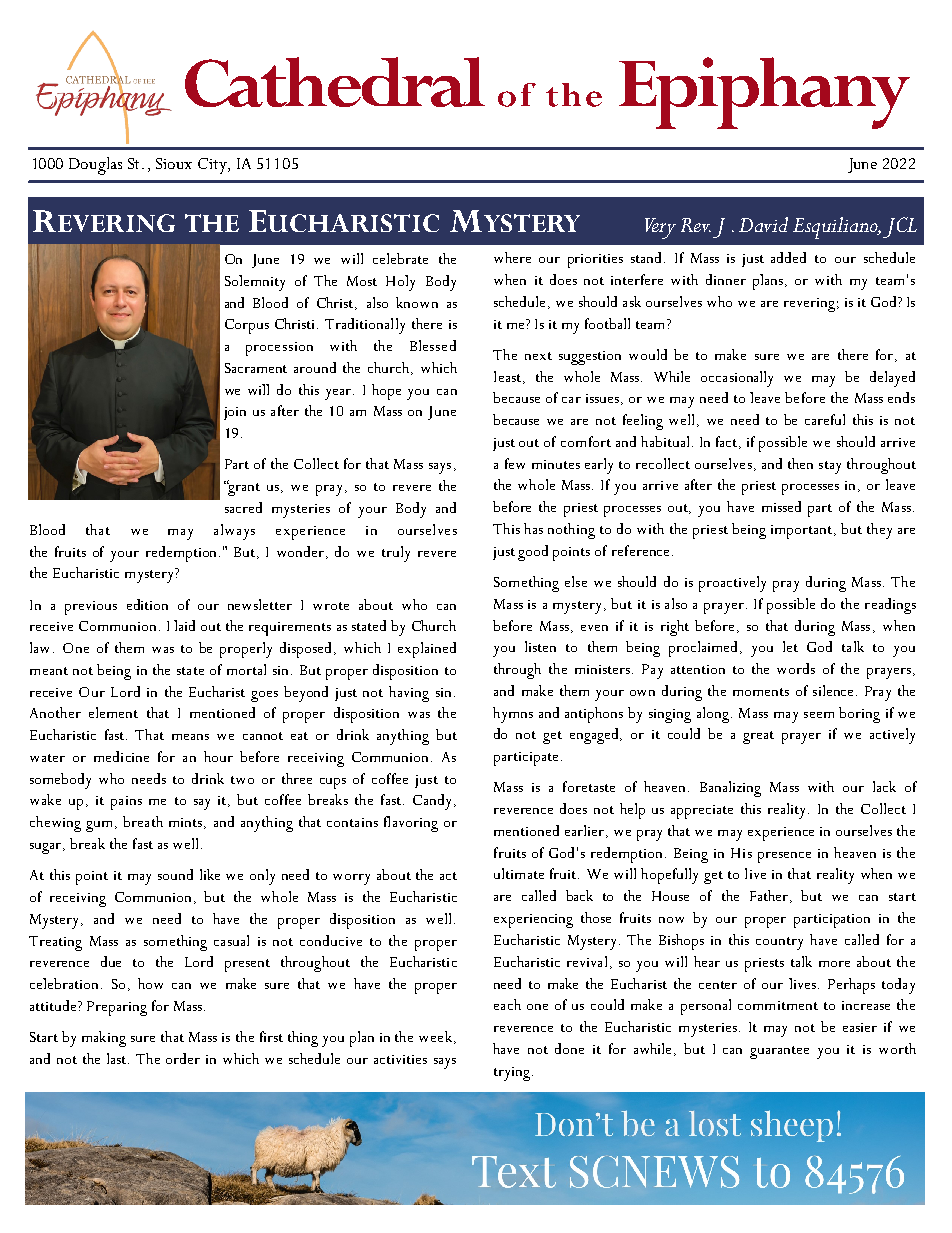  I want to click on week, so click(437, 1037).
